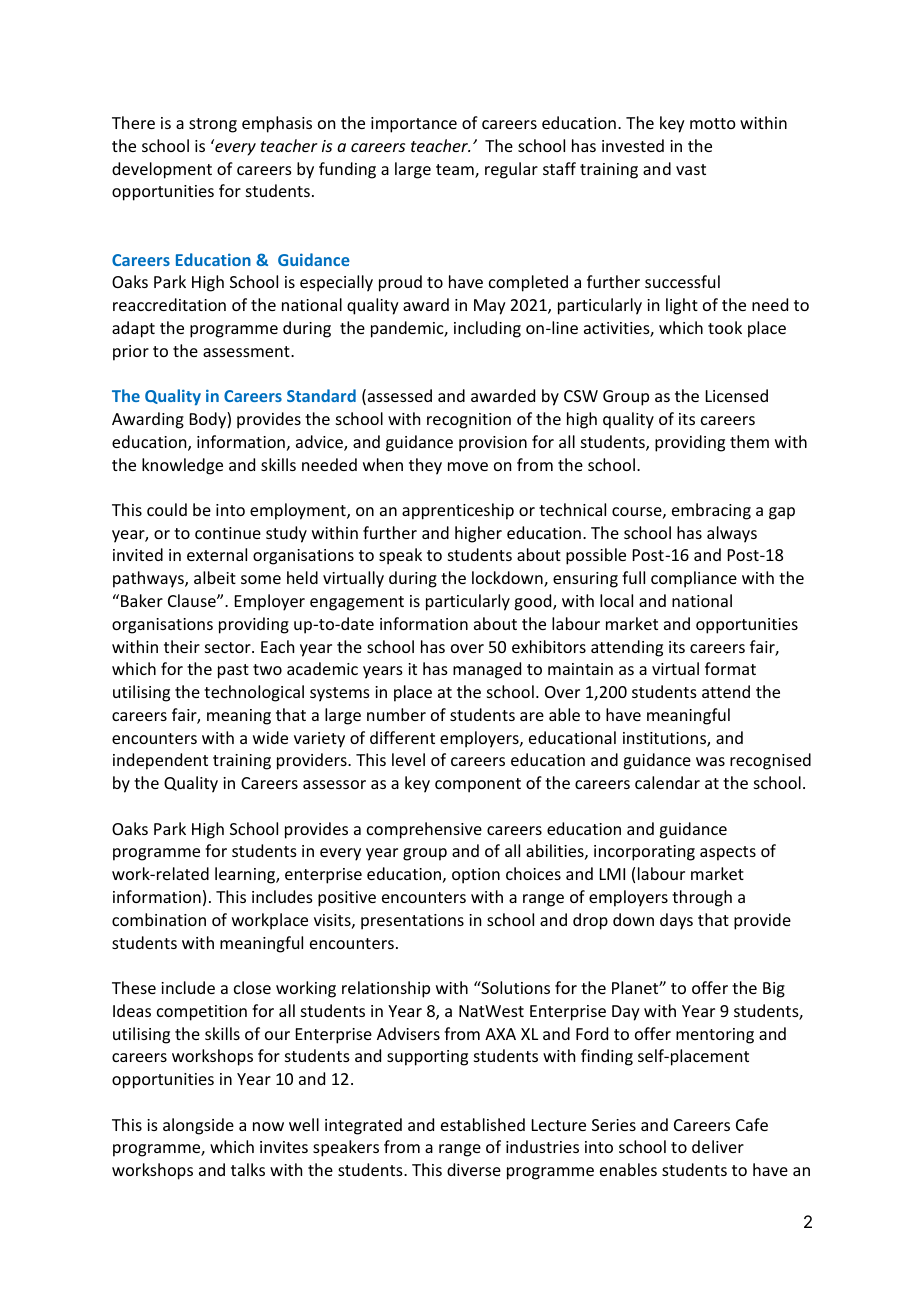  What do you see at coordinates (487, 670) in the page?
I see `managed` at bounding box center [487, 670].
